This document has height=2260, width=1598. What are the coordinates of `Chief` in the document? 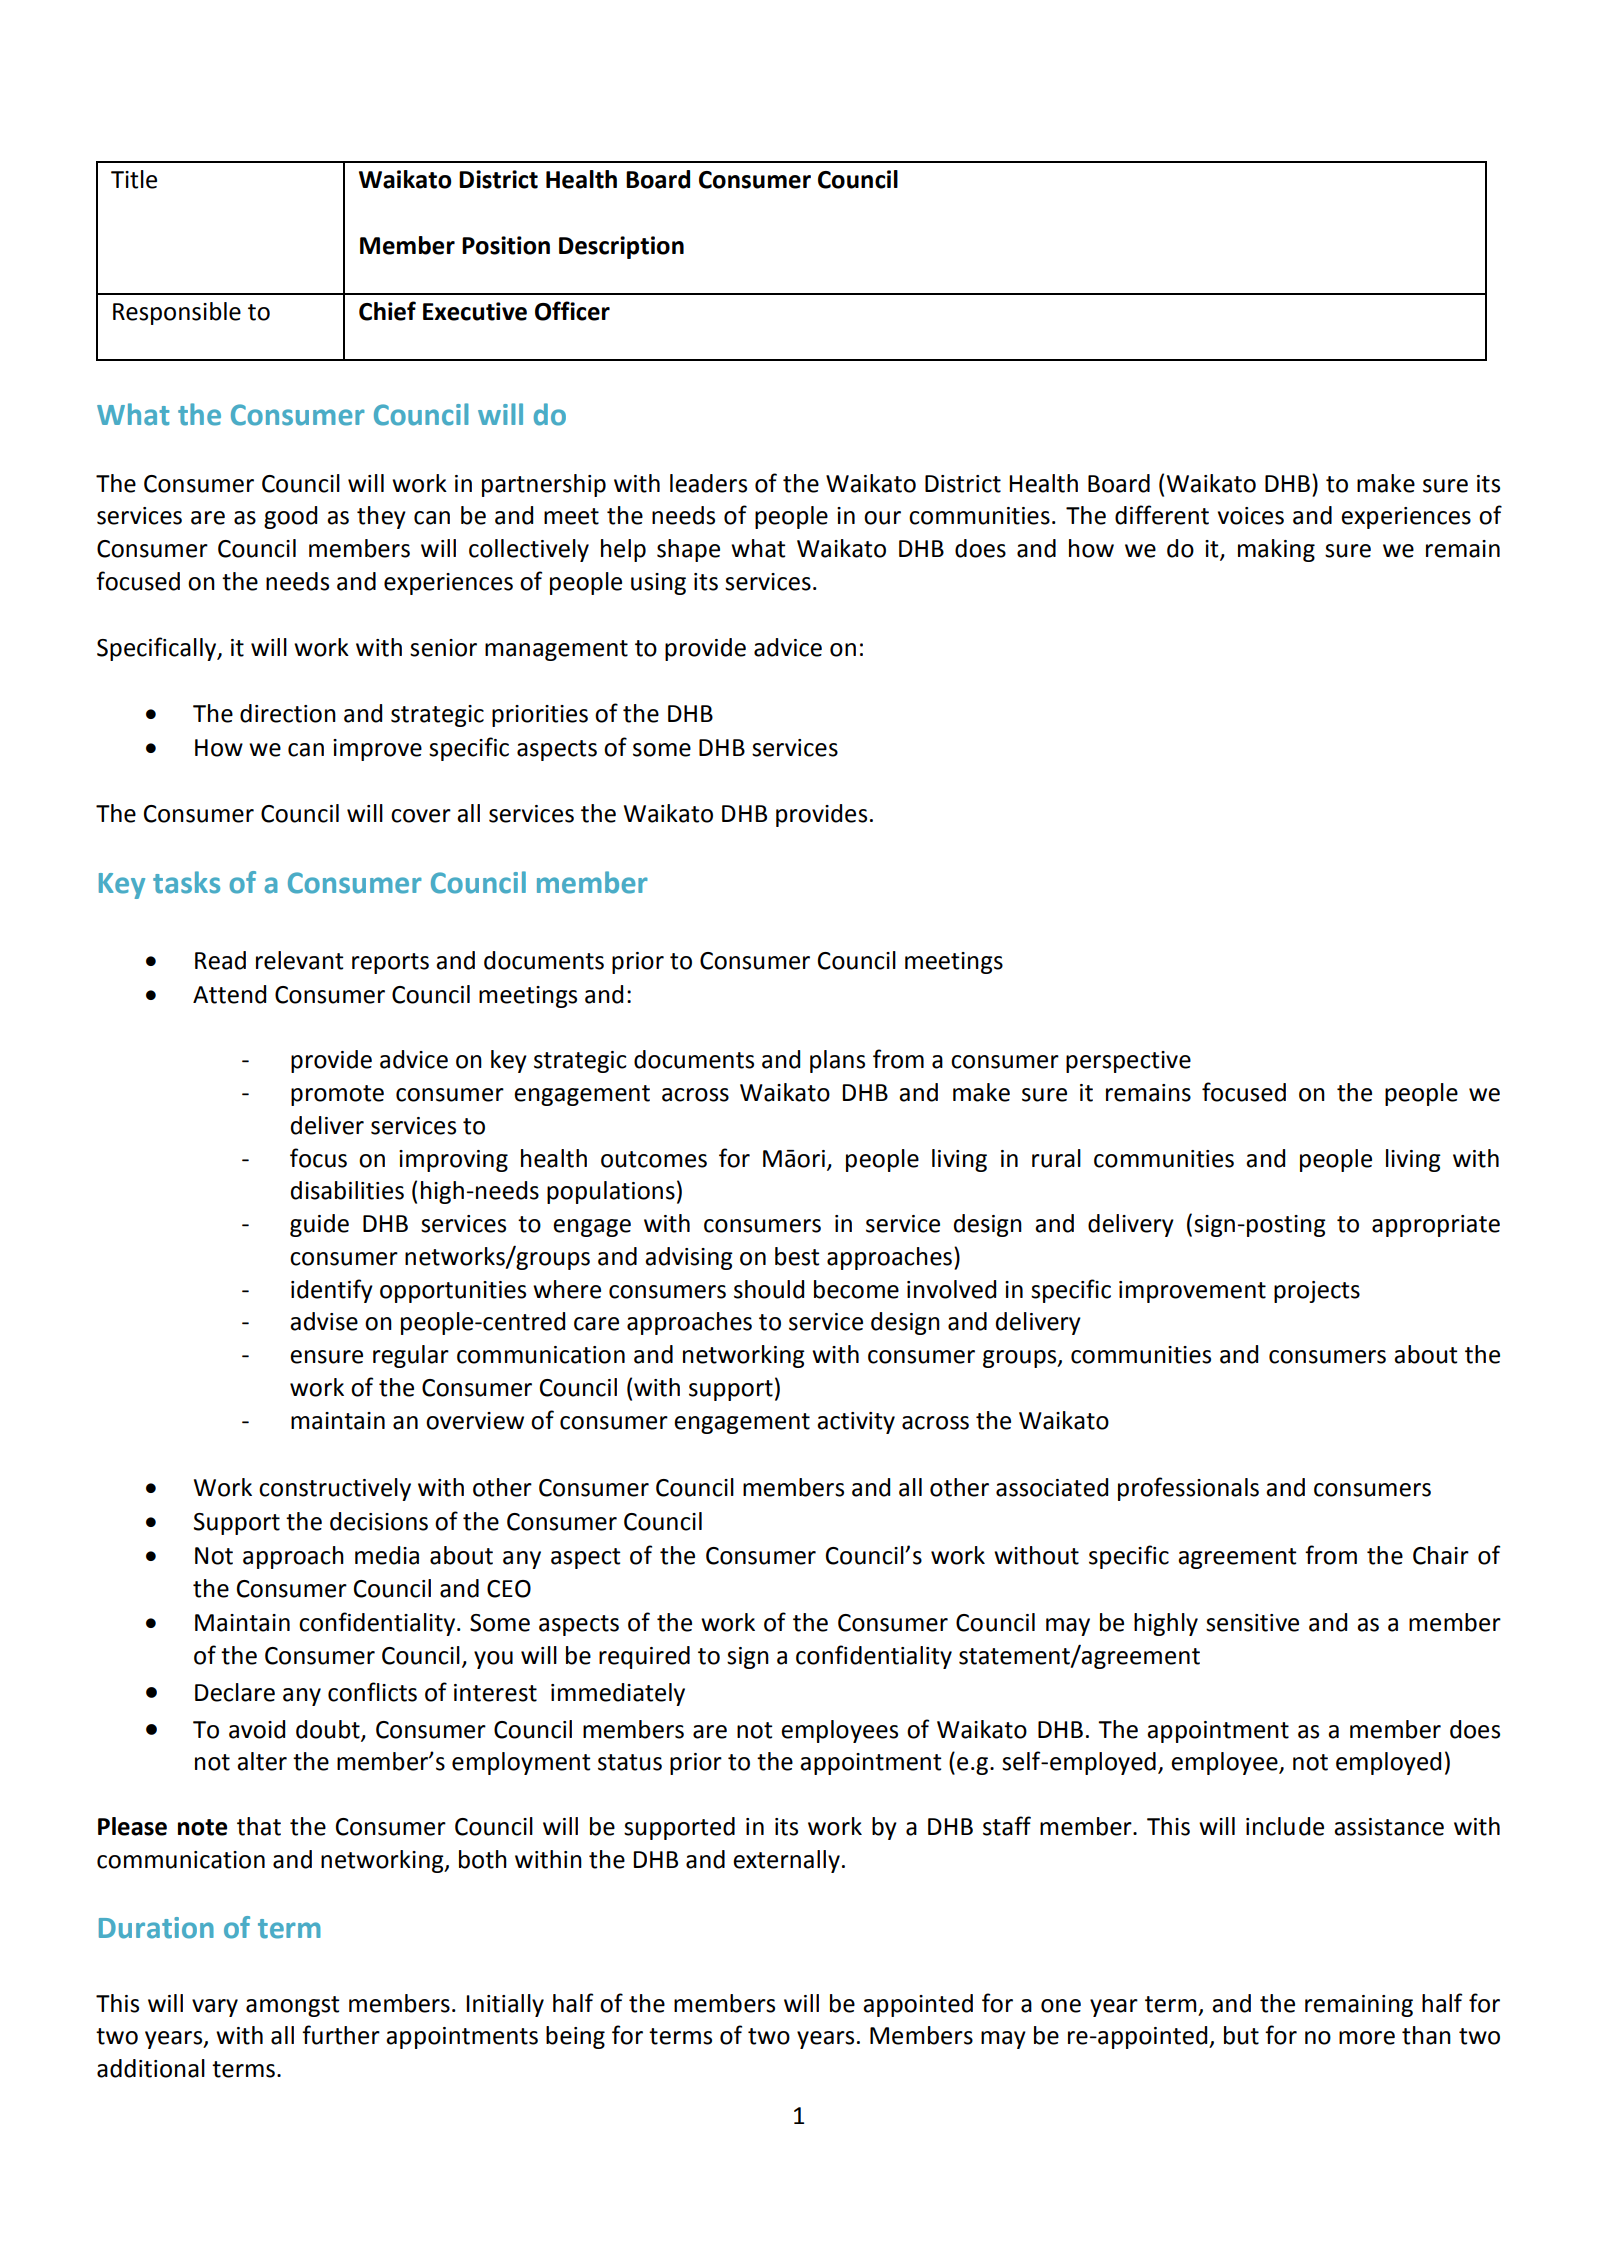 It's located at (387, 311).
